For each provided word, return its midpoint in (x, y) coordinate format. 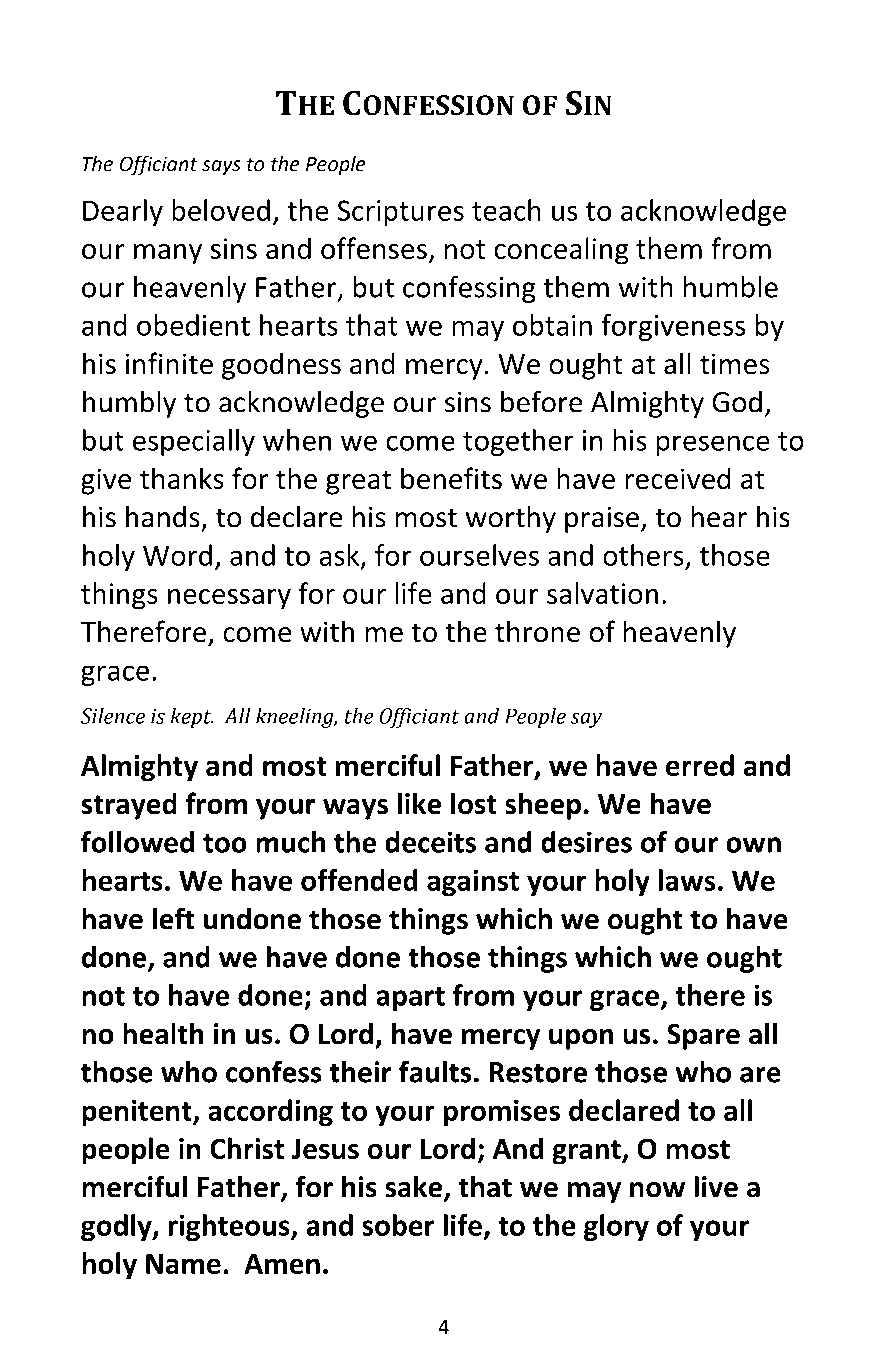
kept (192, 717)
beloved (221, 210)
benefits (451, 478)
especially (194, 442)
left (173, 918)
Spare (703, 1036)
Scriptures (401, 213)
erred (700, 765)
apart (410, 999)
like (419, 803)
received (678, 478)
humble (731, 287)
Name (183, 1264)
